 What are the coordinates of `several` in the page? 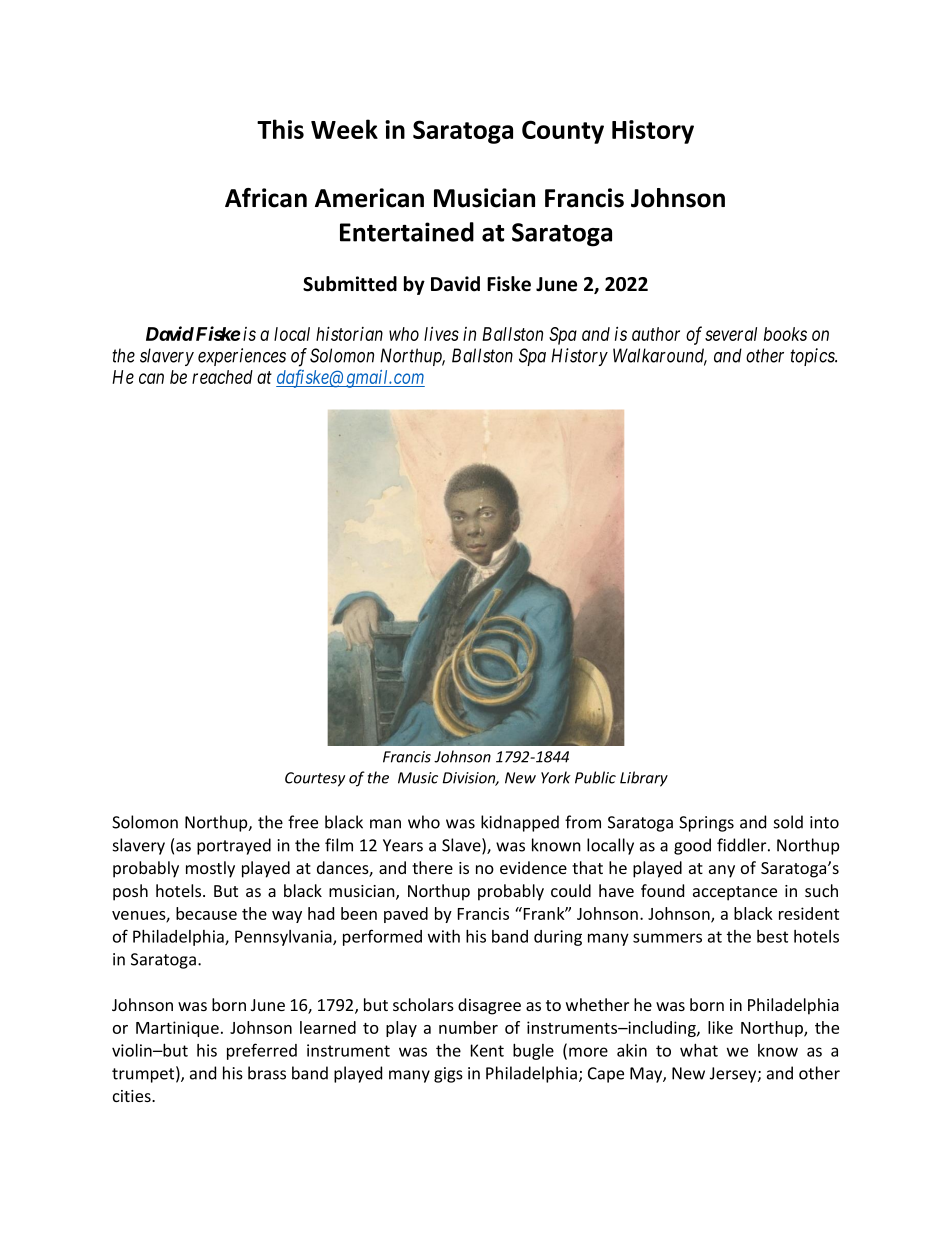 It's located at (731, 334).
